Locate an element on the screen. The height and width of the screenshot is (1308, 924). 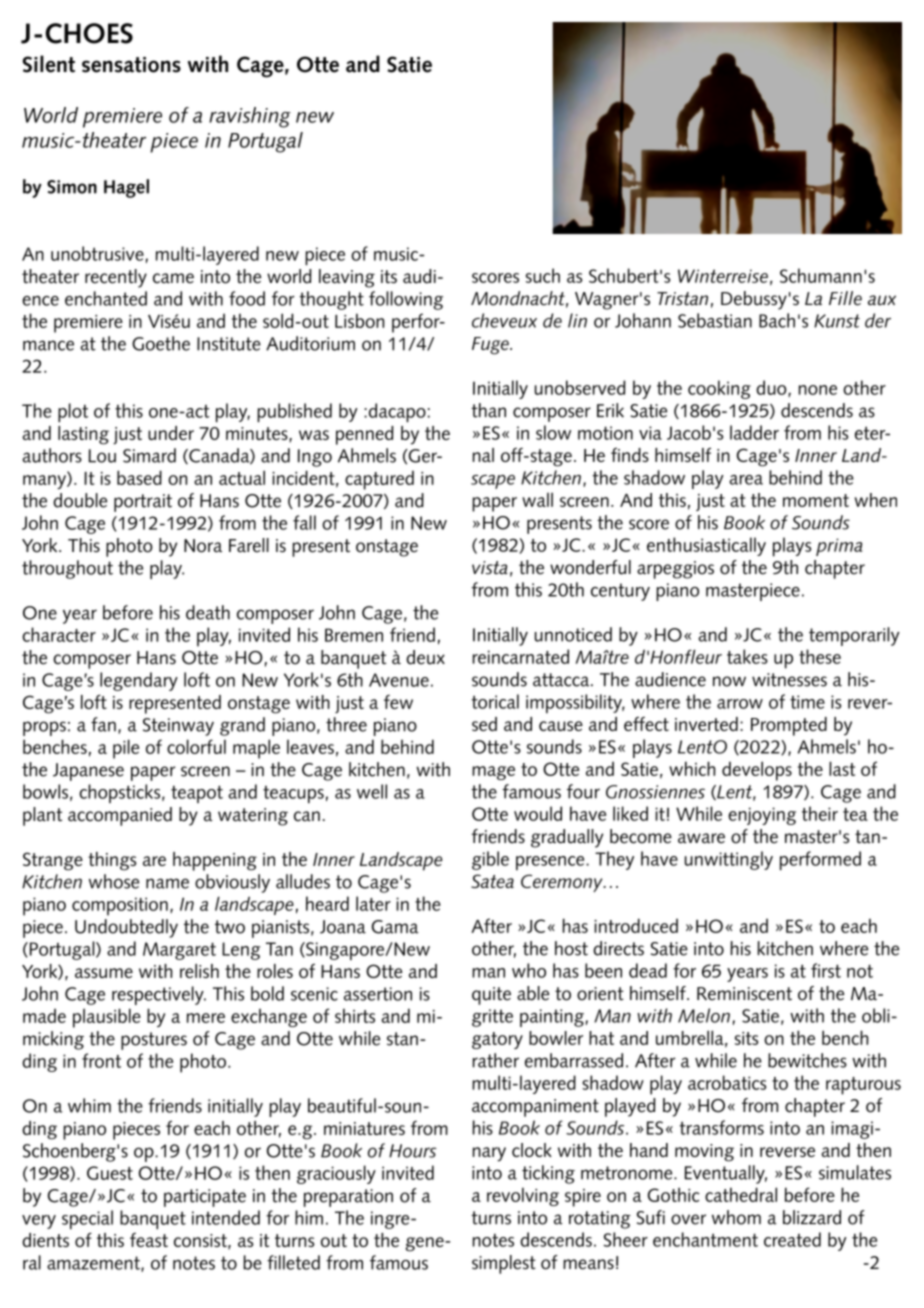
deux is located at coordinates (425, 657).
